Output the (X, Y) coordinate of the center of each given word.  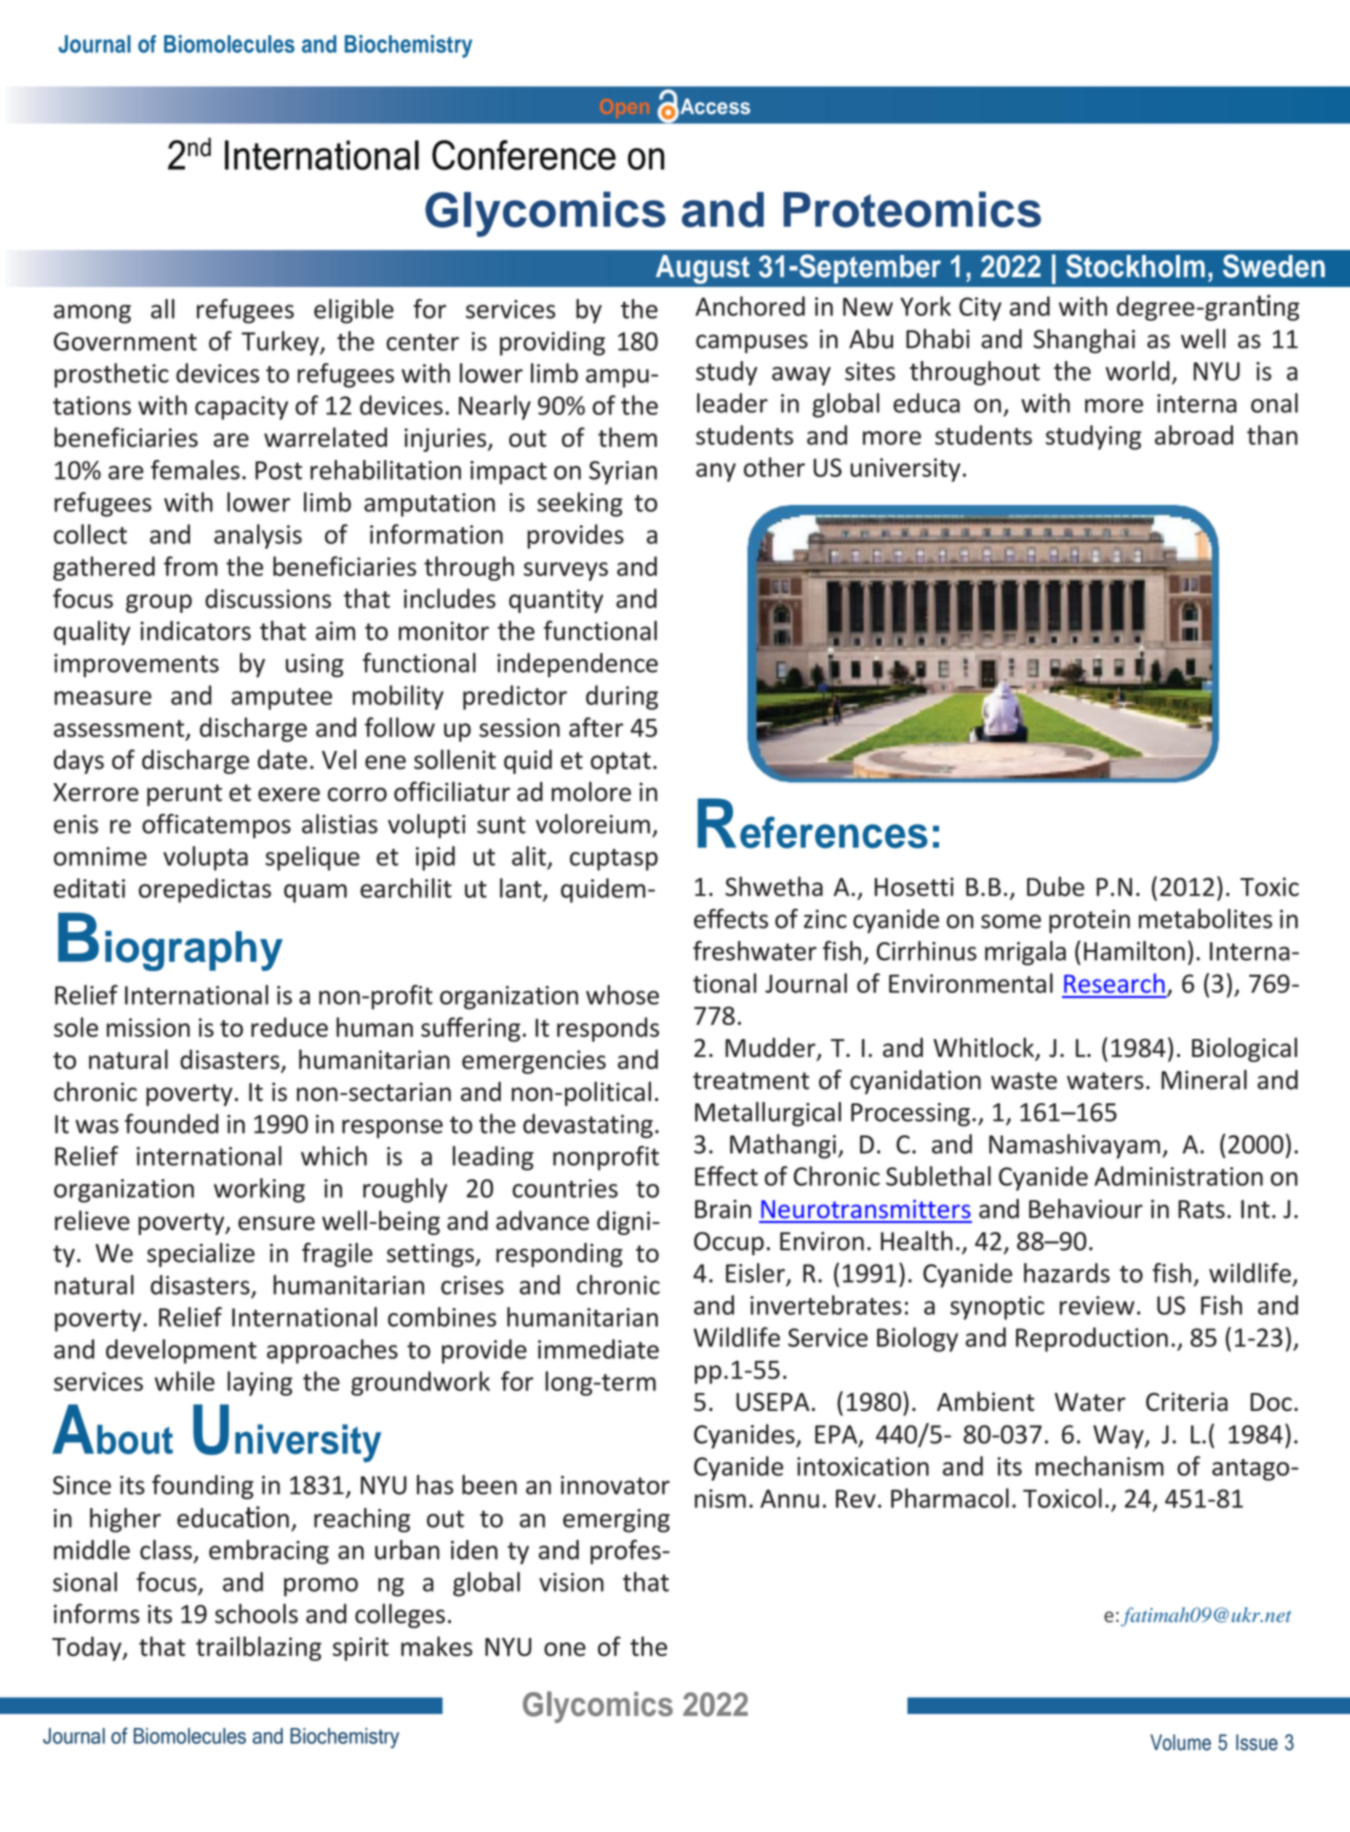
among (92, 314)
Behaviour (1086, 1208)
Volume (1180, 1742)
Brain (723, 1209)
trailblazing (258, 1648)
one (565, 1649)
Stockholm (1135, 266)
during (622, 697)
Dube (1055, 886)
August (703, 269)
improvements (136, 666)
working (259, 1190)
